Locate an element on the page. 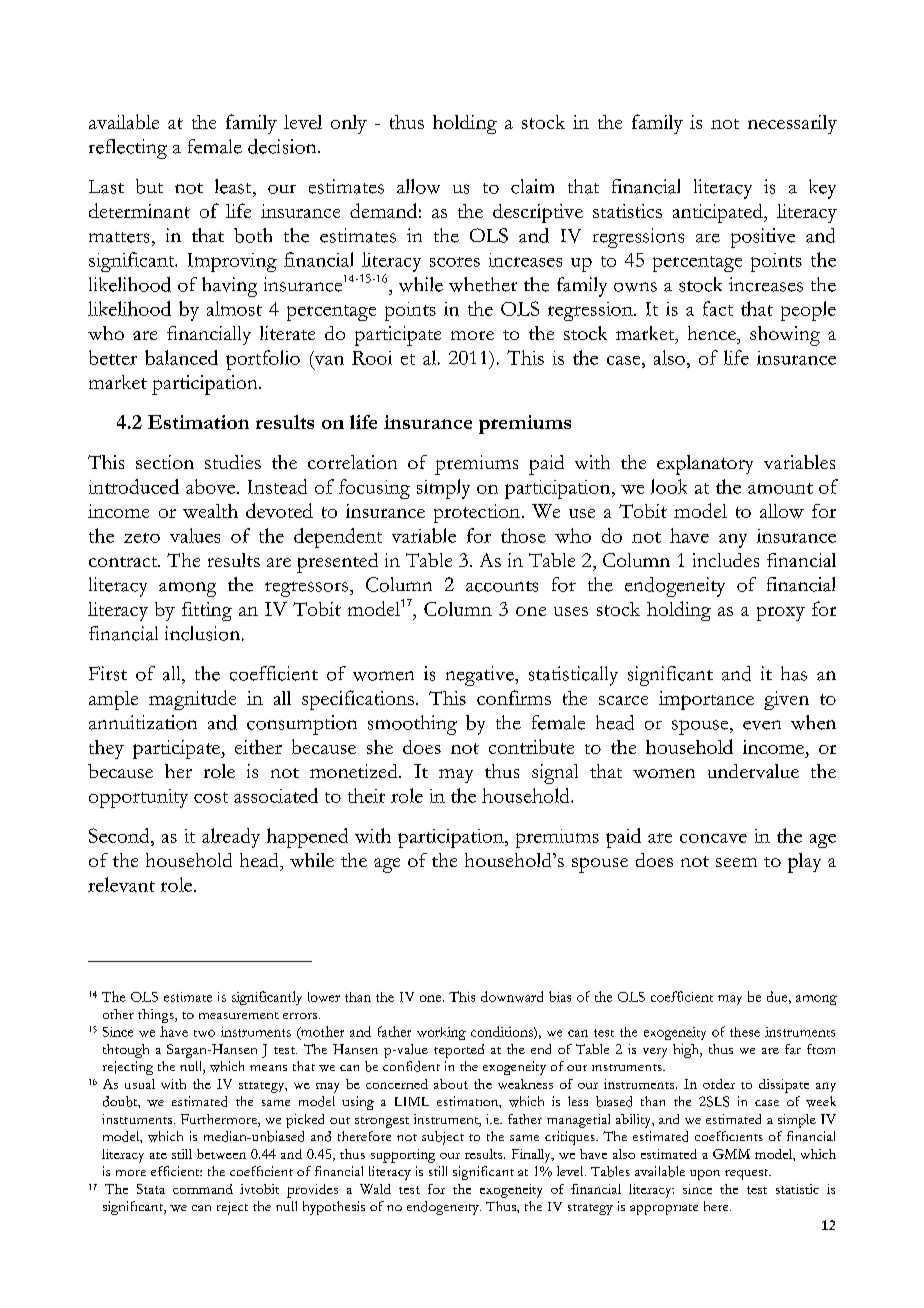 This image has height=1308, width=924. subject is located at coordinates (443, 1138).
